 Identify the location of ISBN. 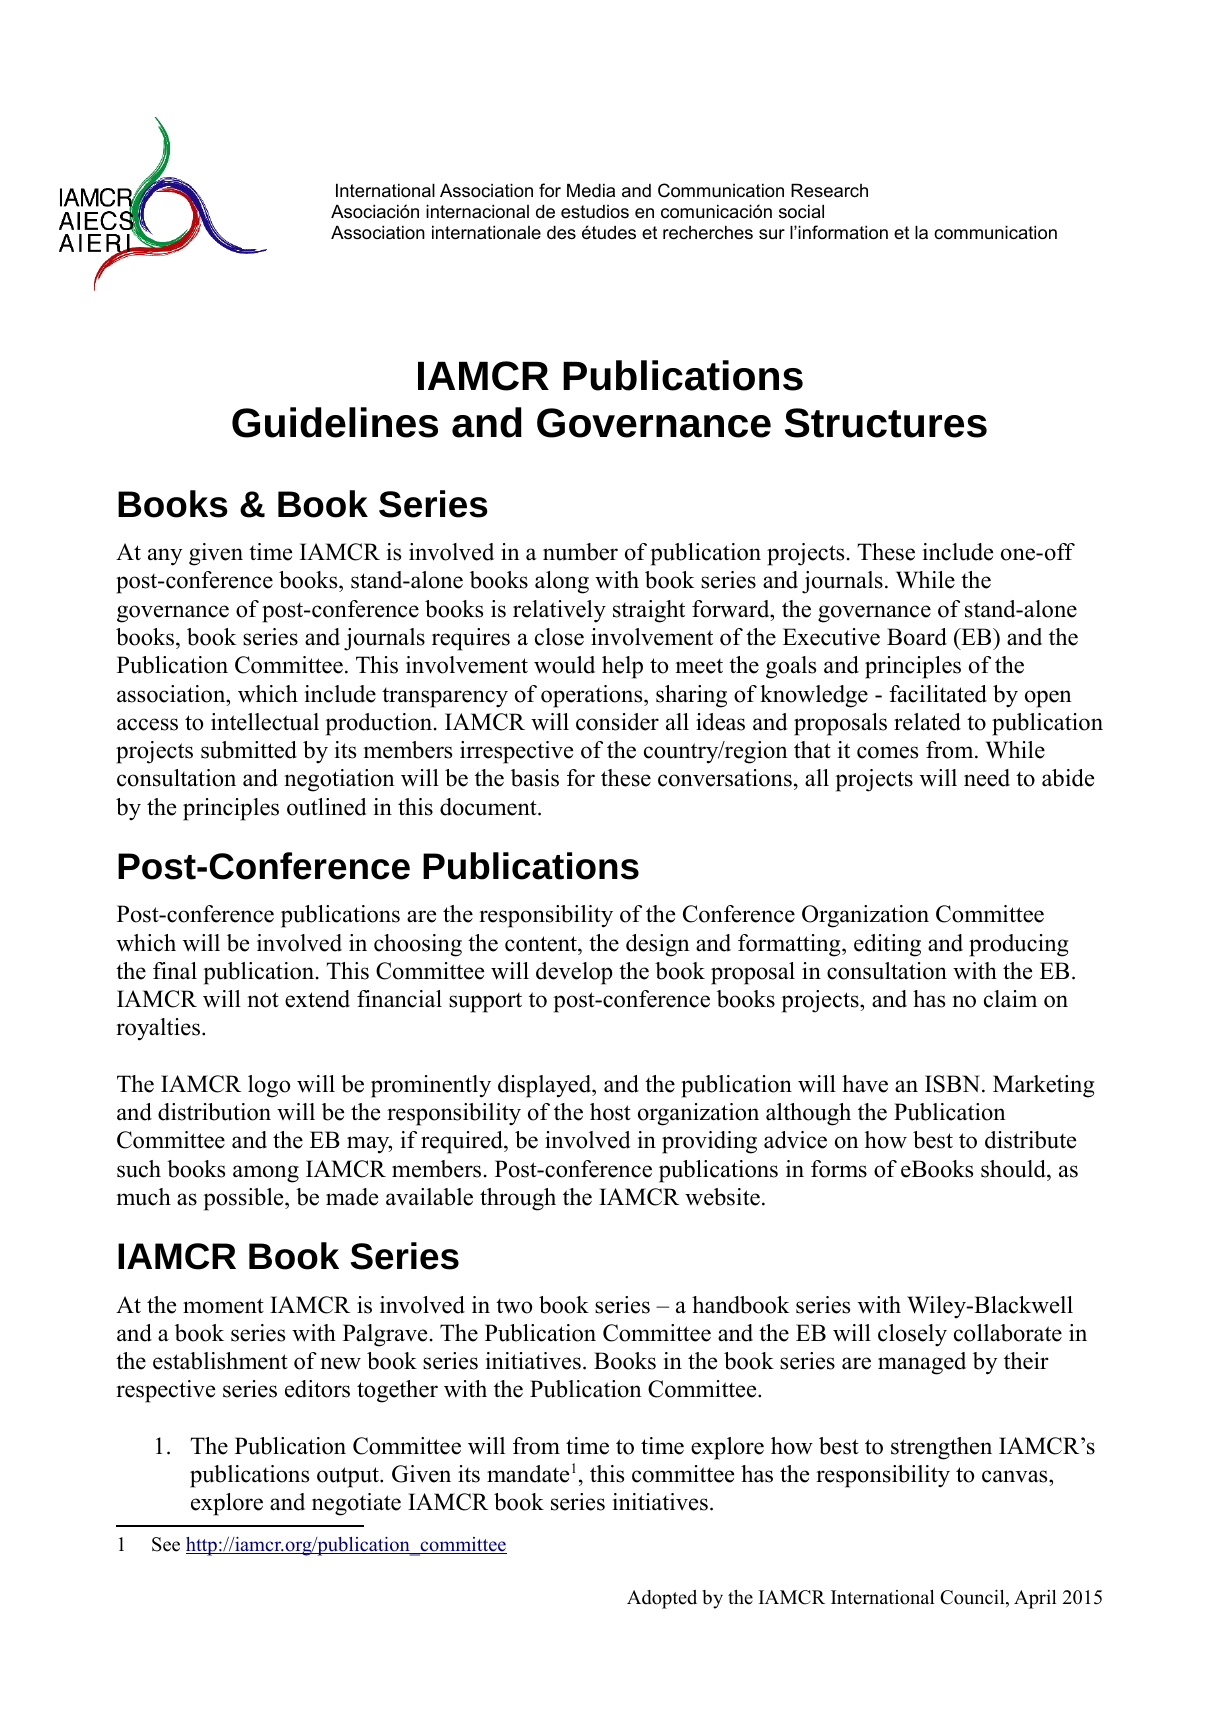
(952, 1084).
